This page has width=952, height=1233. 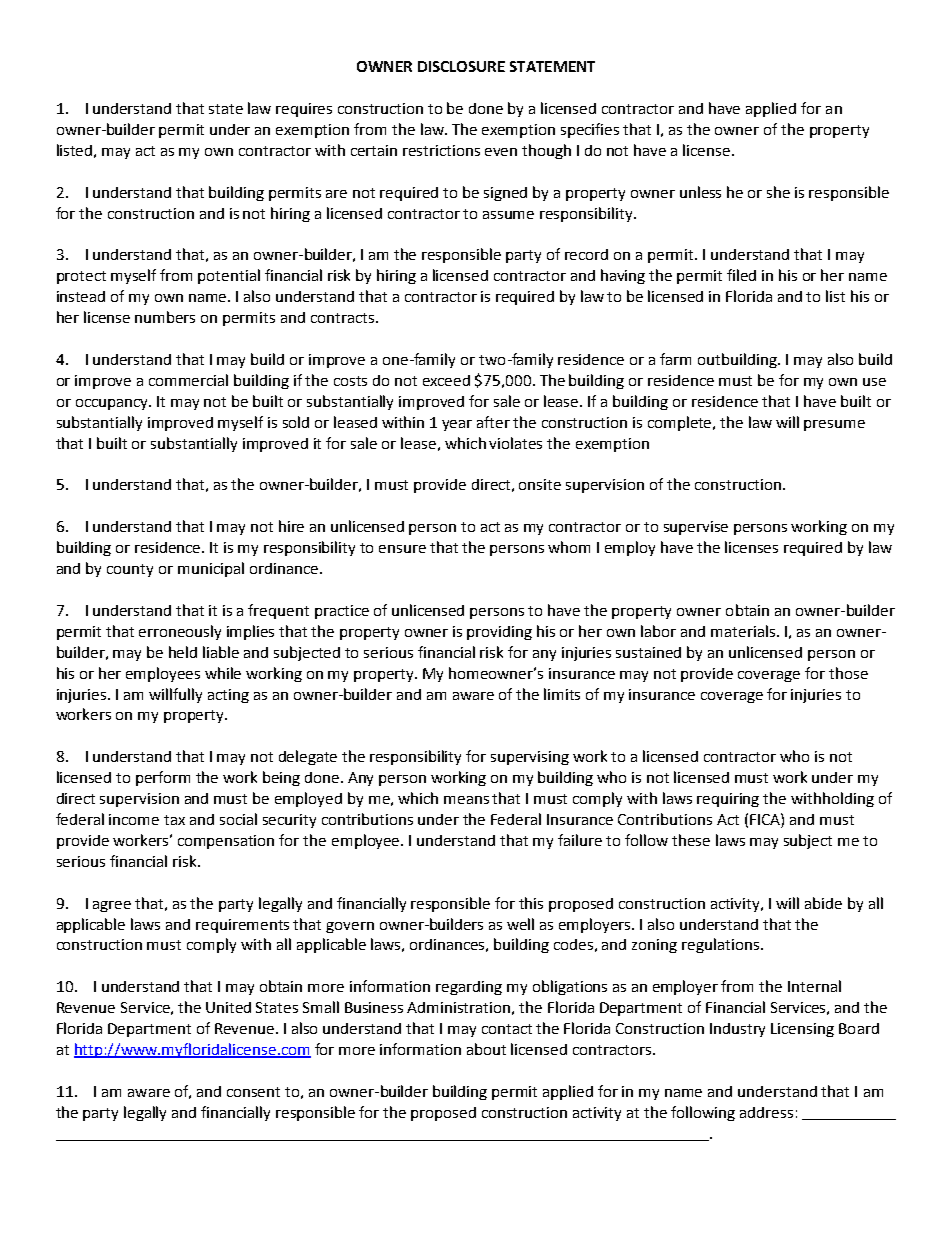 I want to click on DISCLOSURE, so click(x=461, y=66).
